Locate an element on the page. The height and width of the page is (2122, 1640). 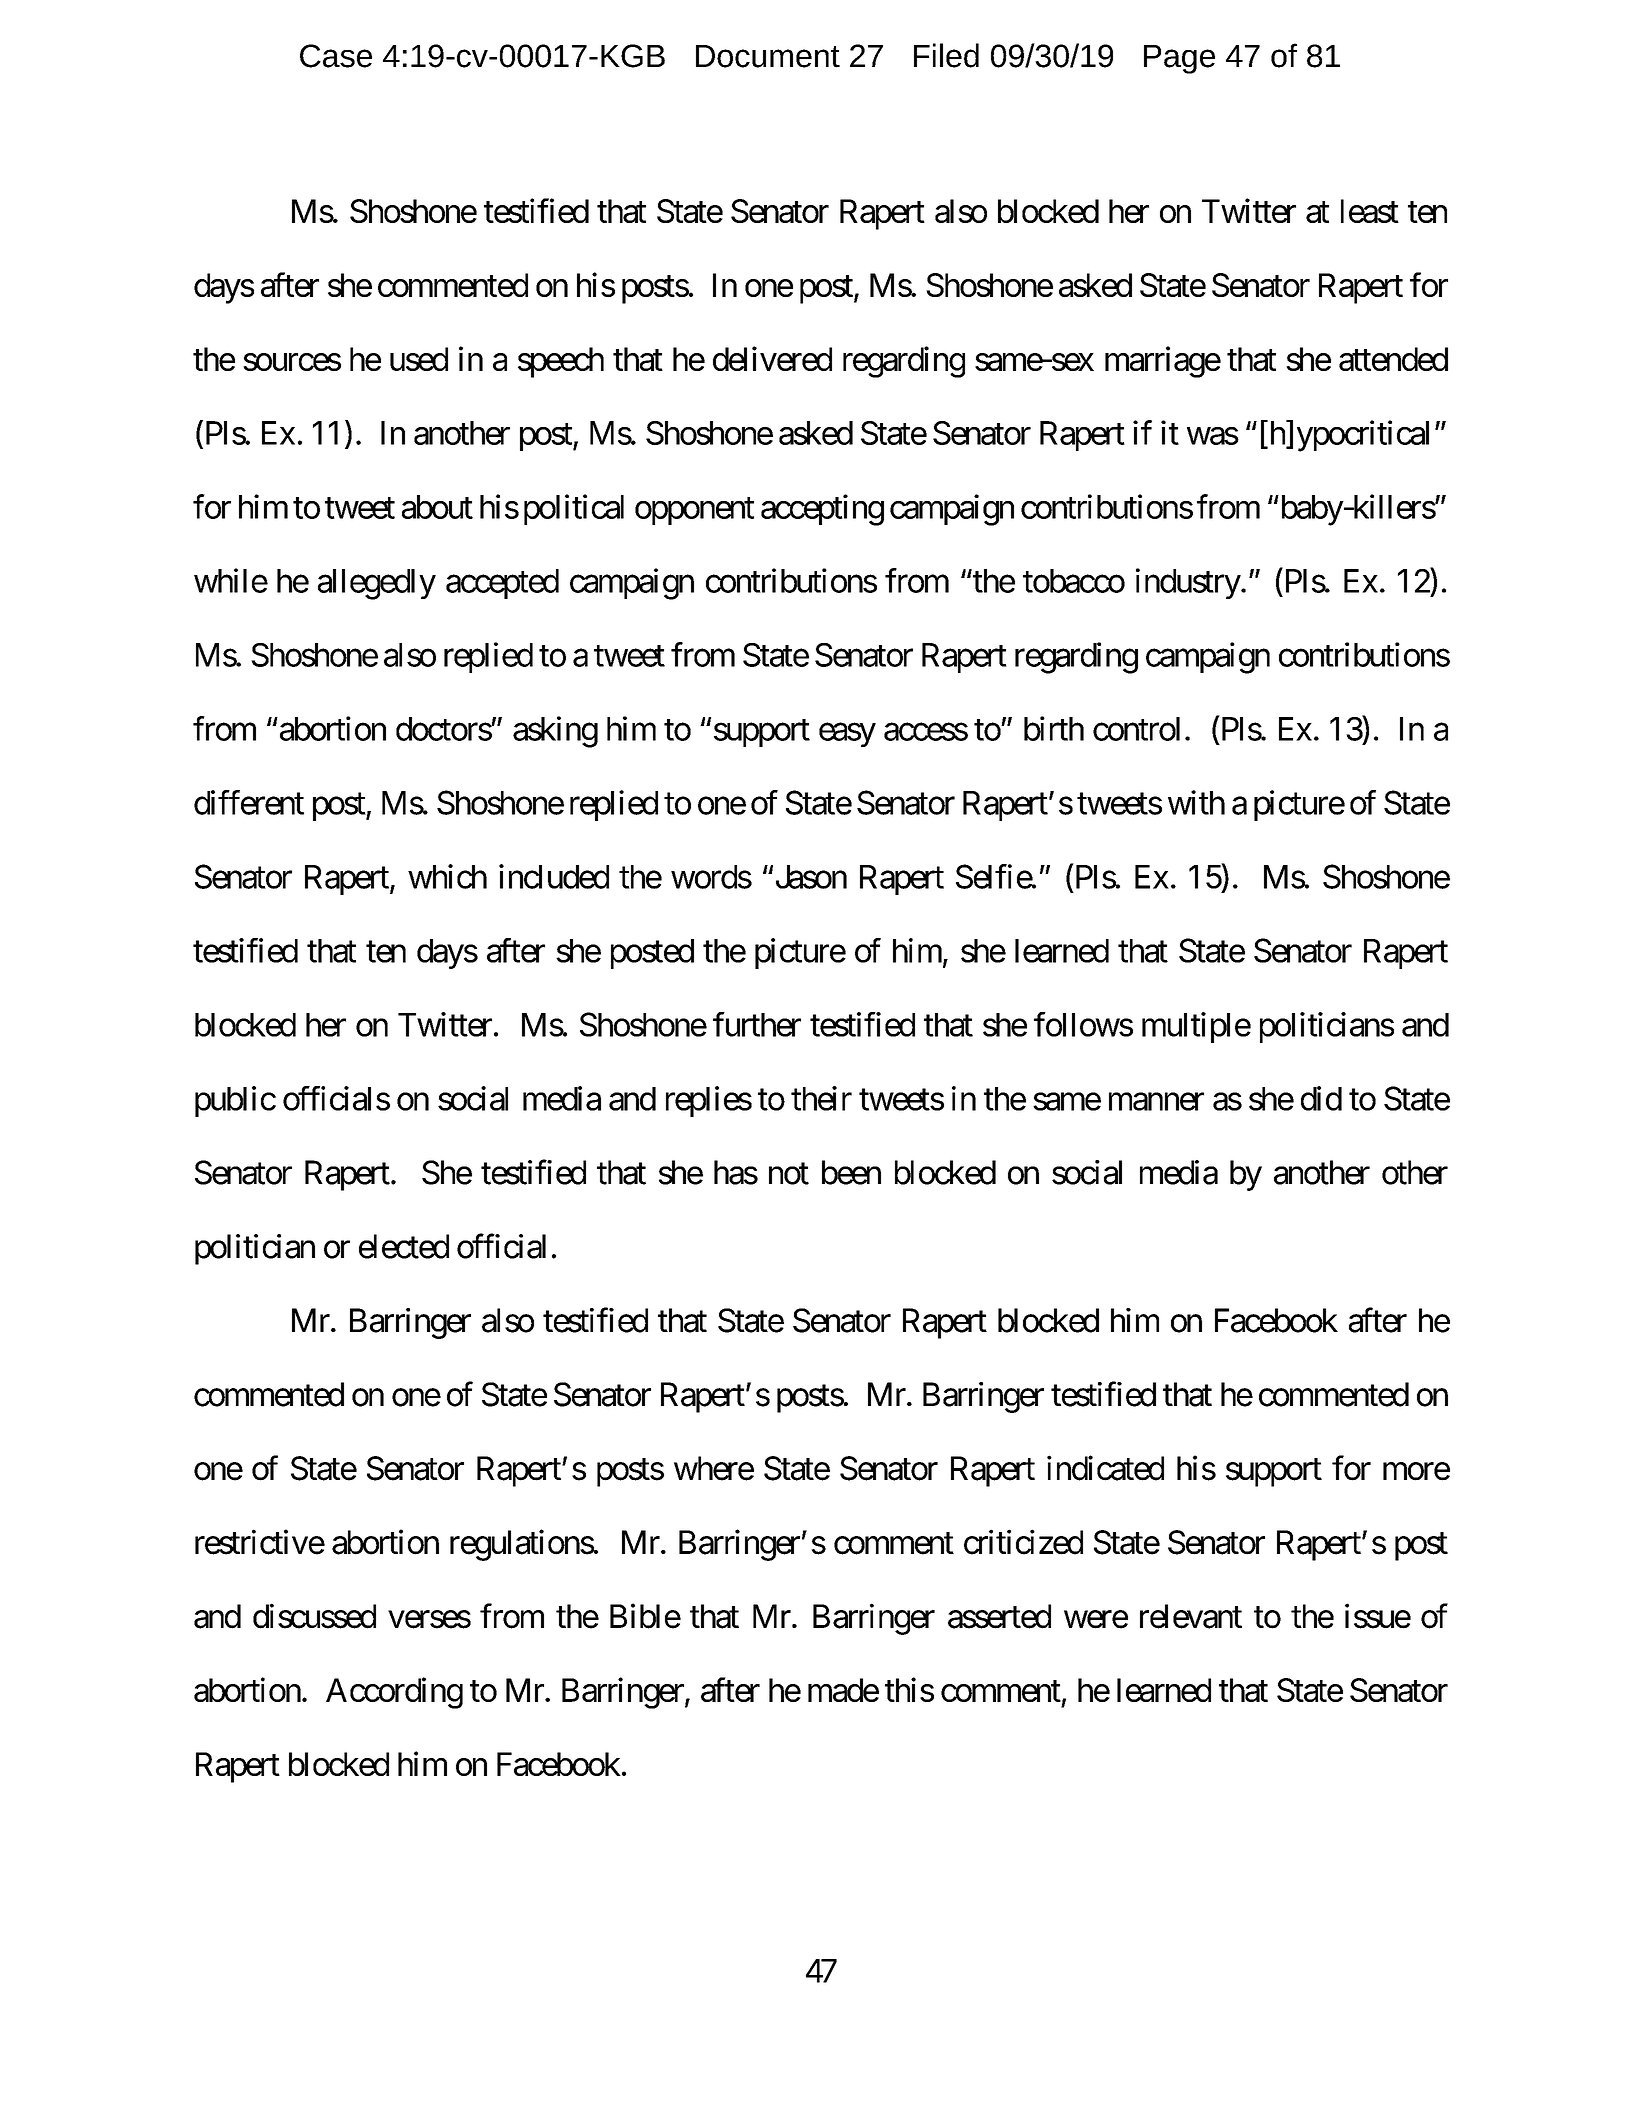
discussed is located at coordinates (314, 1616).
